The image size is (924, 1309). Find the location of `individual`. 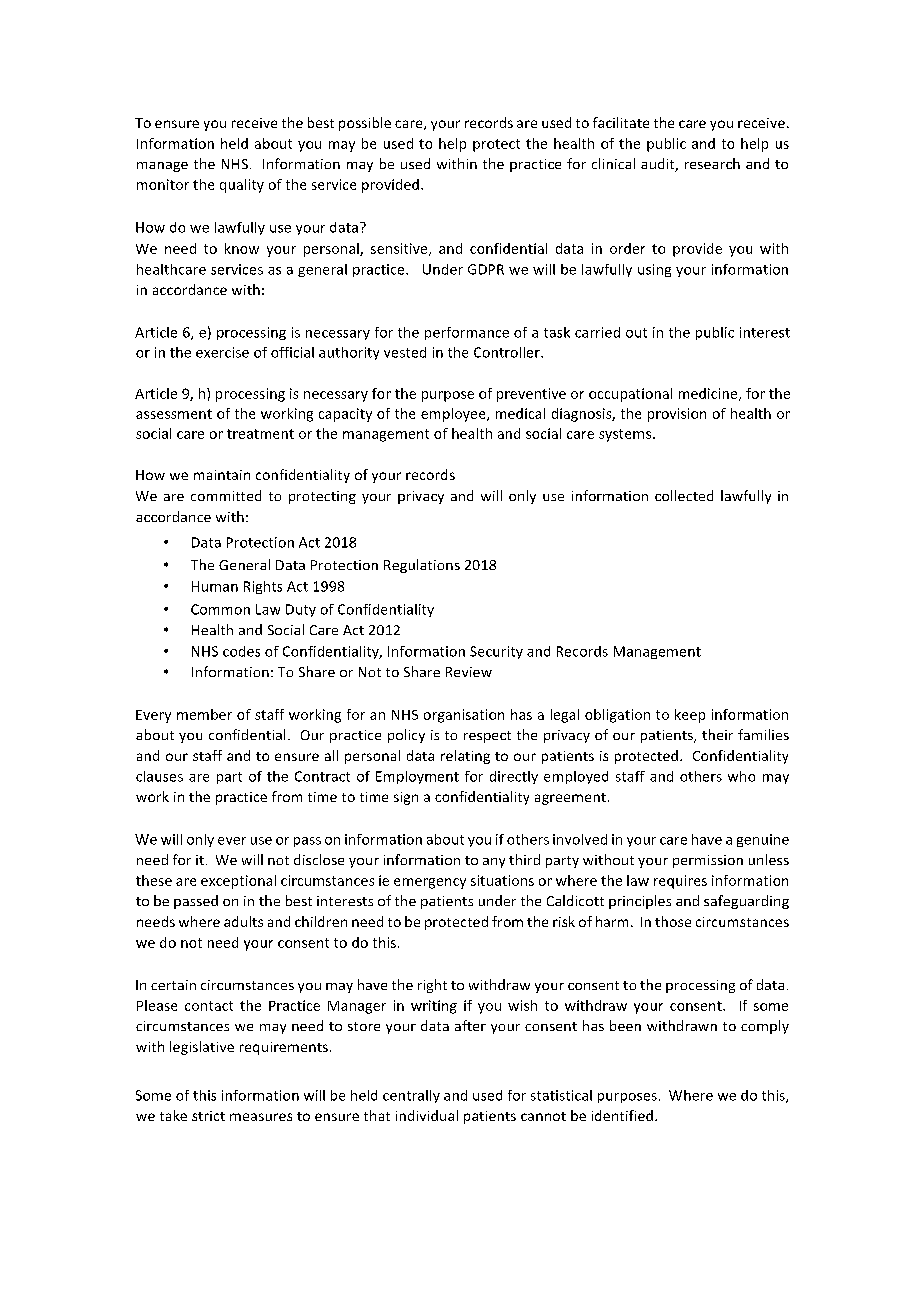

individual is located at coordinates (427, 1115).
